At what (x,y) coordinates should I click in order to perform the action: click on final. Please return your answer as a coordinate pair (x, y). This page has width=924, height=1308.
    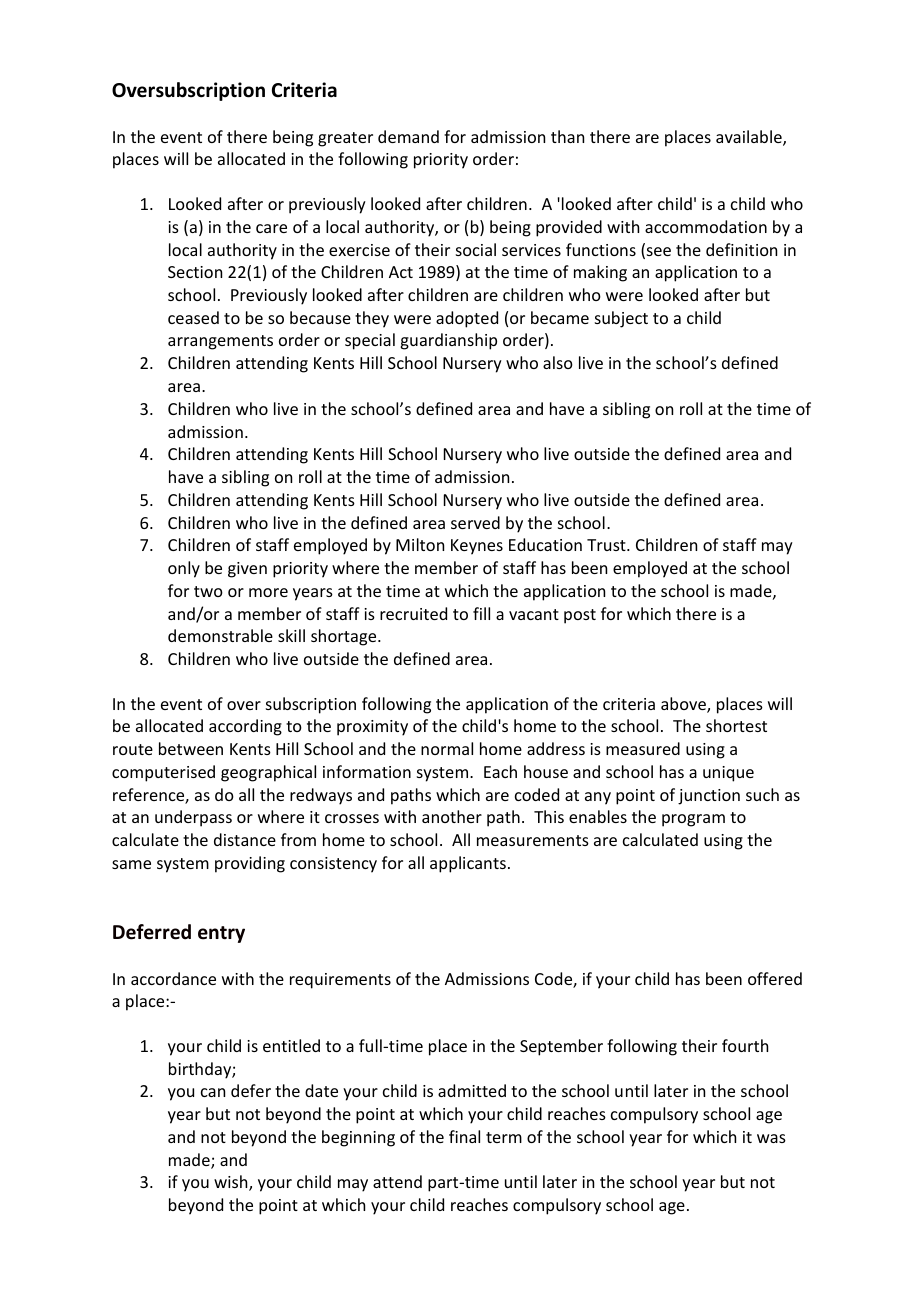
    Looking at the image, I should click on (464, 1136).
